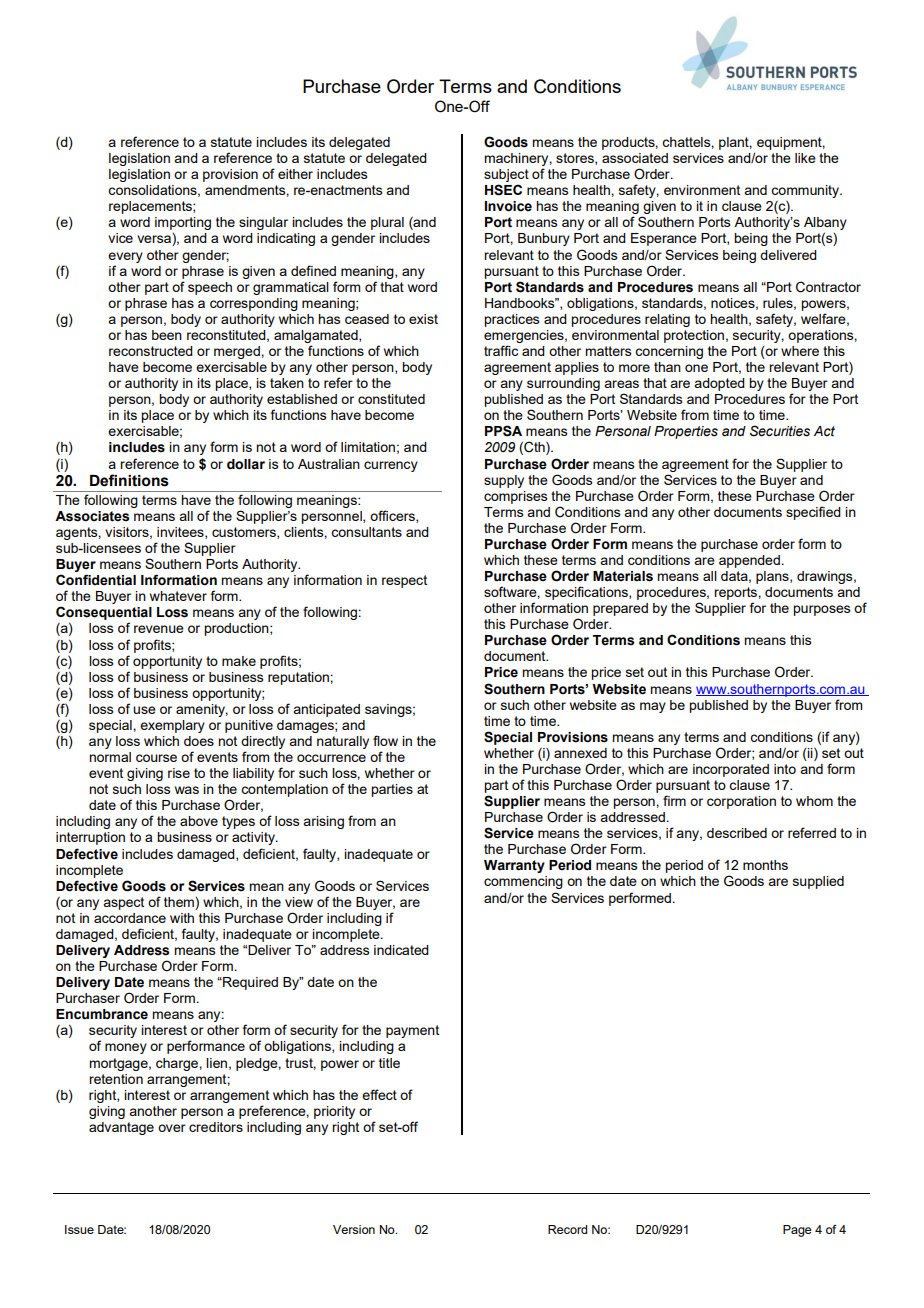 This screenshot has height=1308, width=924. Describe the element at coordinates (806, 193) in the screenshot. I see `community` at that location.
